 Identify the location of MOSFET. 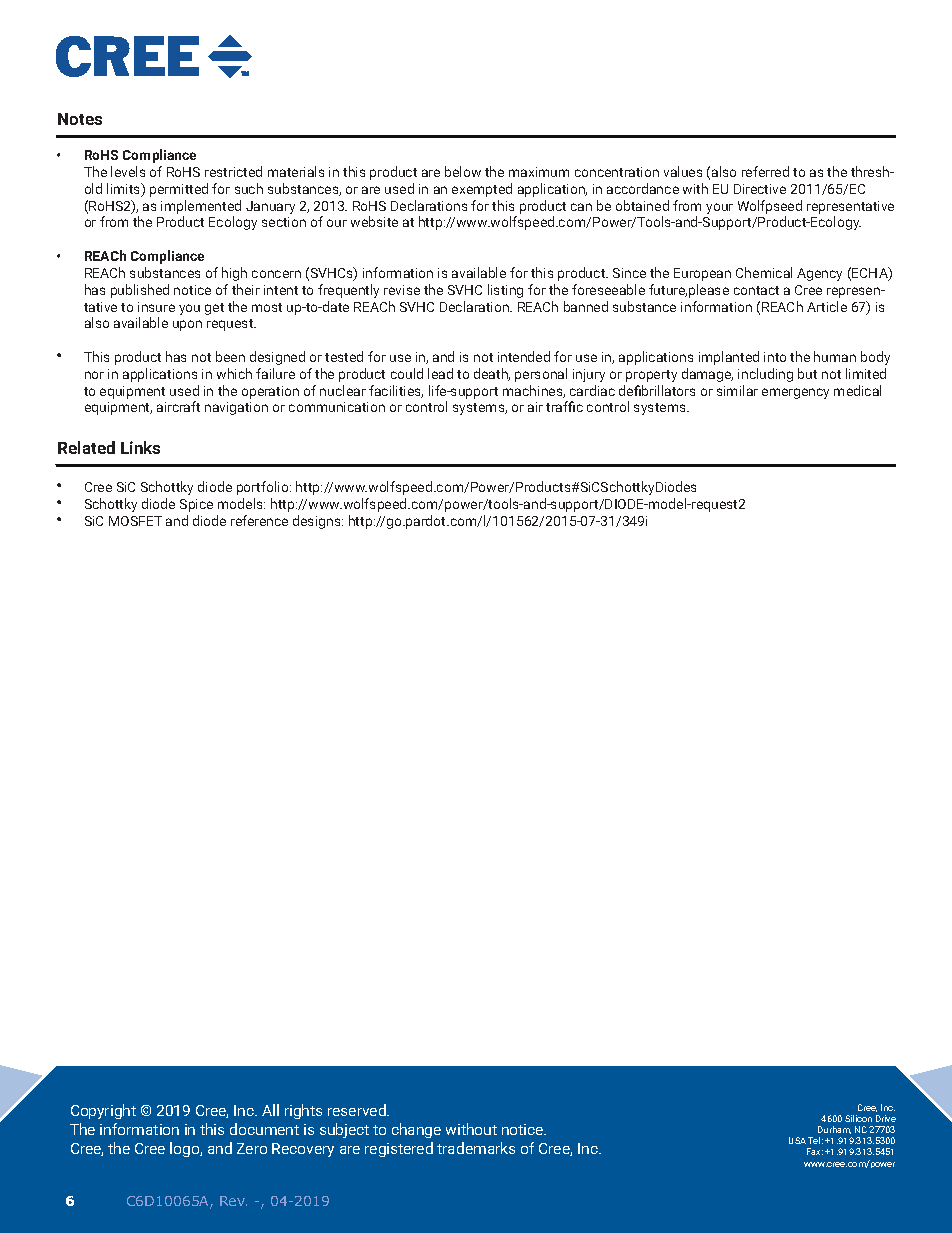
(135, 521).
